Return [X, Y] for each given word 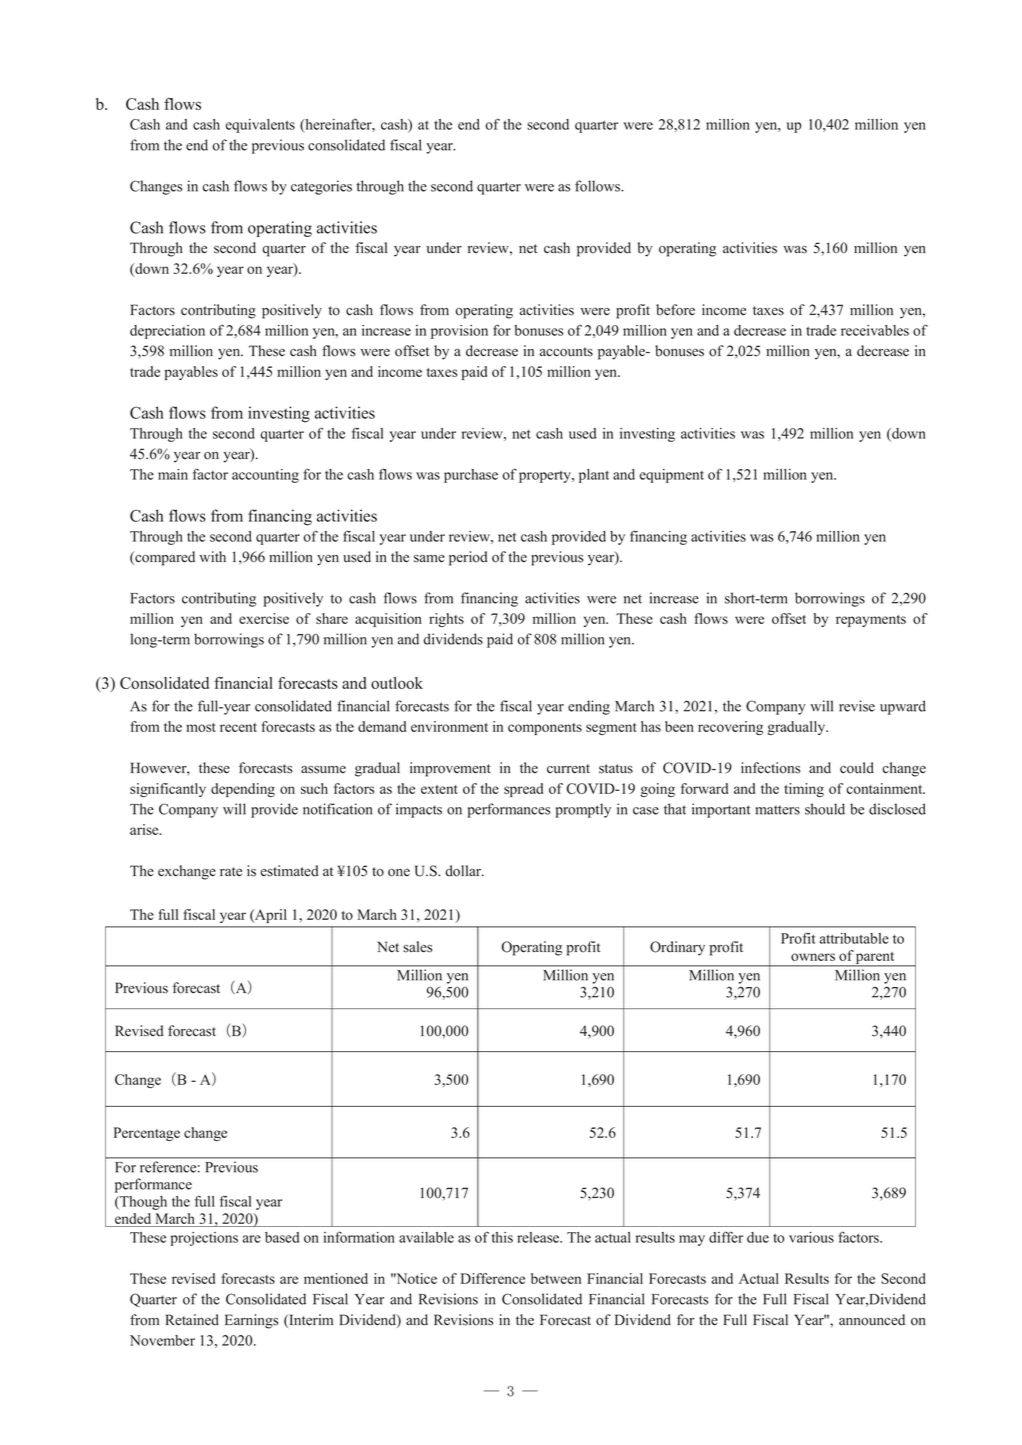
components [545, 729]
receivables [875, 330]
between [556, 1278]
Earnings [251, 1321]
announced [872, 1320]
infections [770, 768]
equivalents [260, 126]
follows [599, 186]
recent [238, 727]
